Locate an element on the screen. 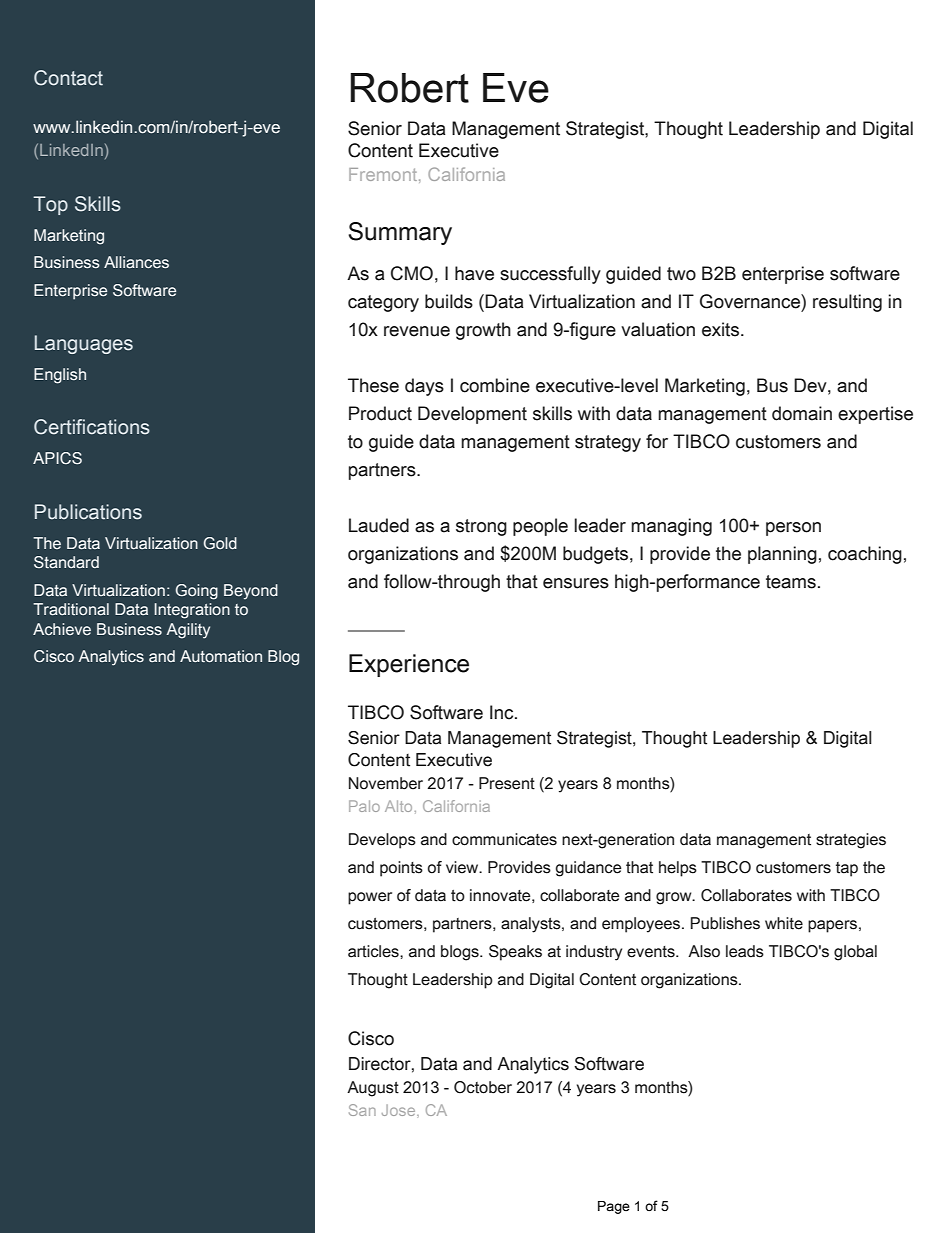 The image size is (952, 1233). domain is located at coordinates (802, 413).
